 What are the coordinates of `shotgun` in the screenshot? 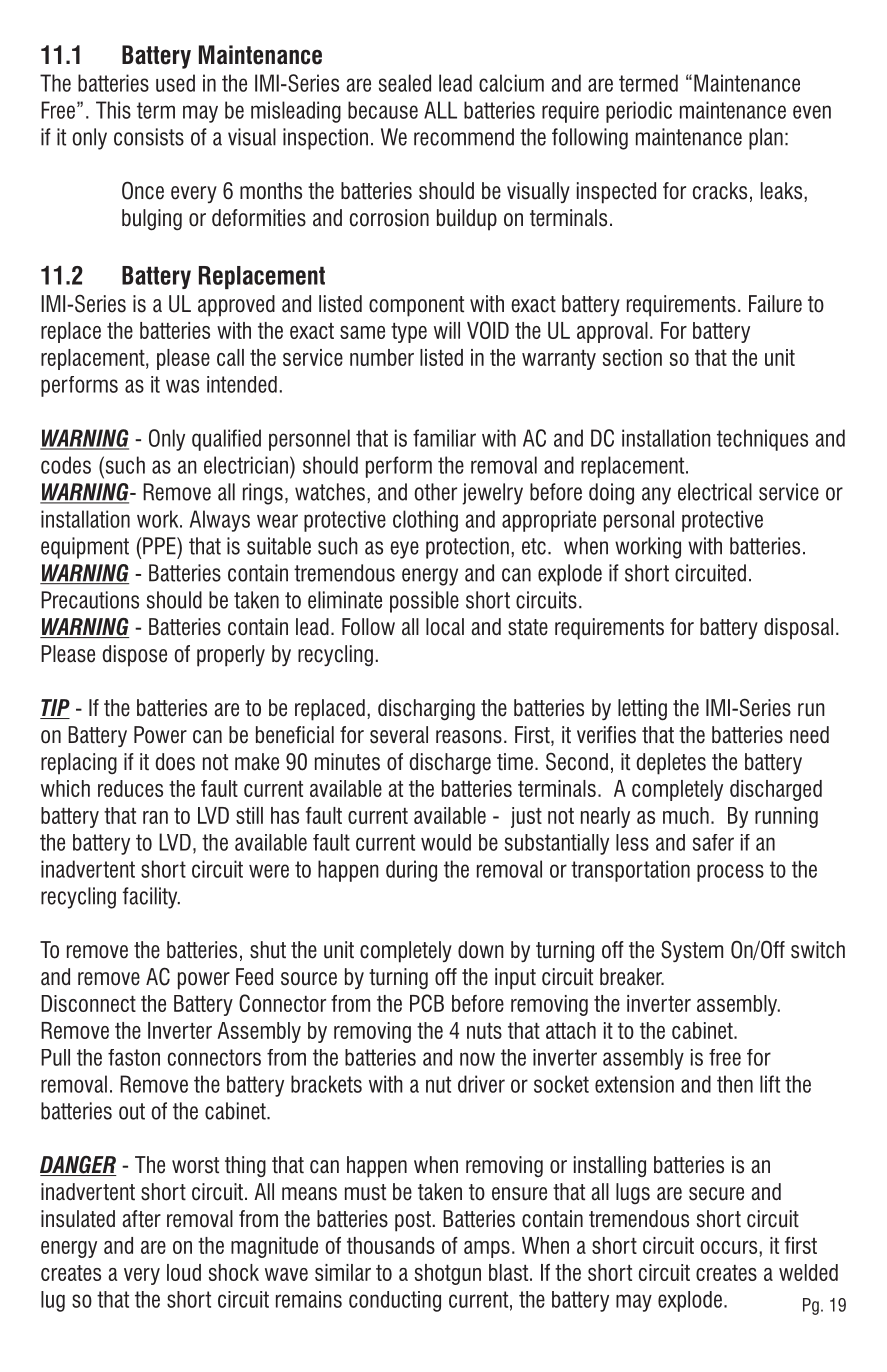 It's located at (448, 1274).
